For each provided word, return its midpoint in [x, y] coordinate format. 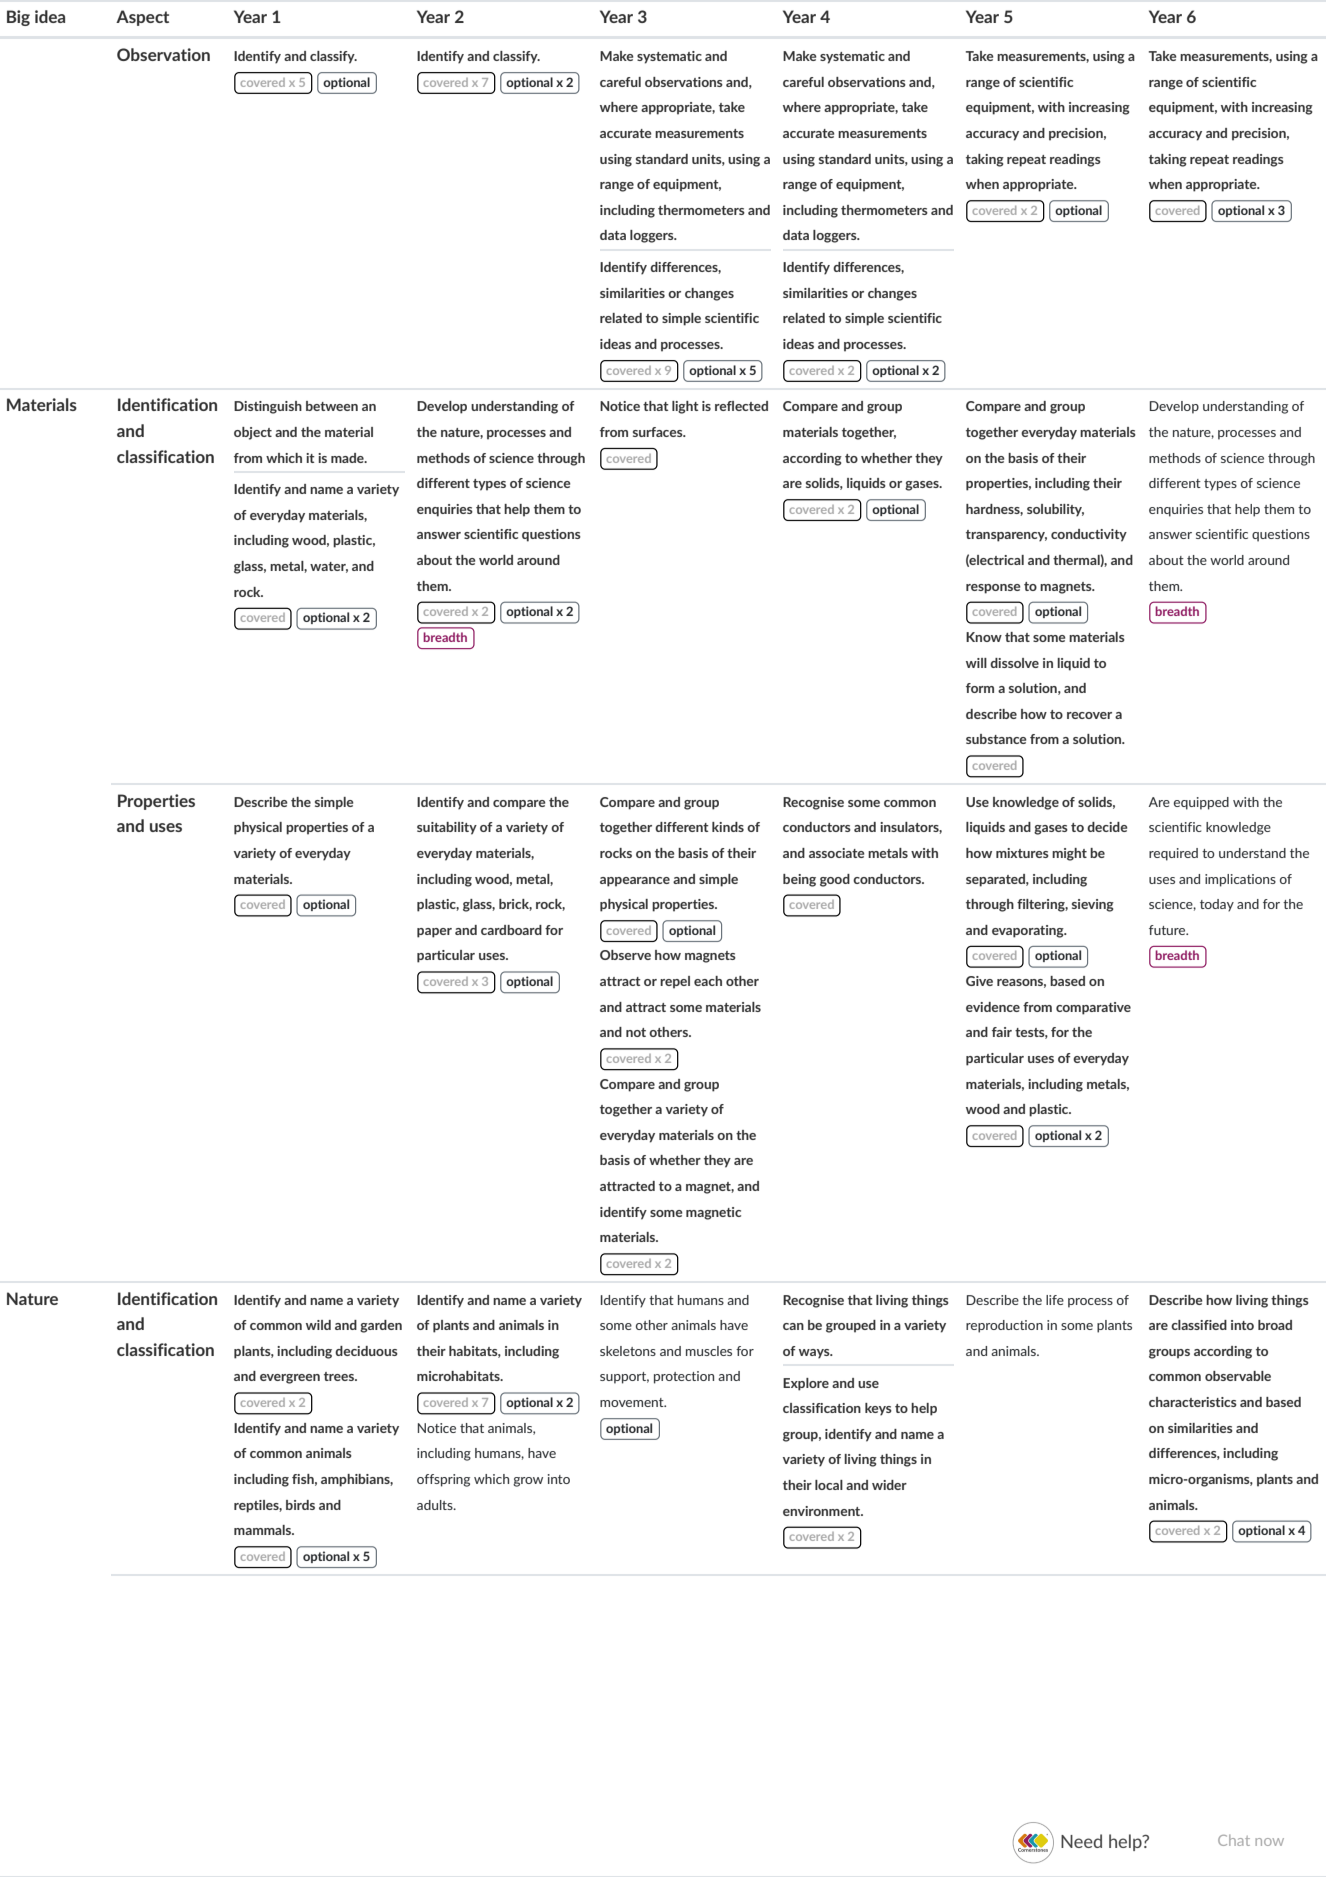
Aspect [142, 18]
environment [823, 1511]
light [685, 407]
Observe [625, 955]
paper [434, 933]
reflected [741, 406]
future [1168, 930]
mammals [264, 1530]
